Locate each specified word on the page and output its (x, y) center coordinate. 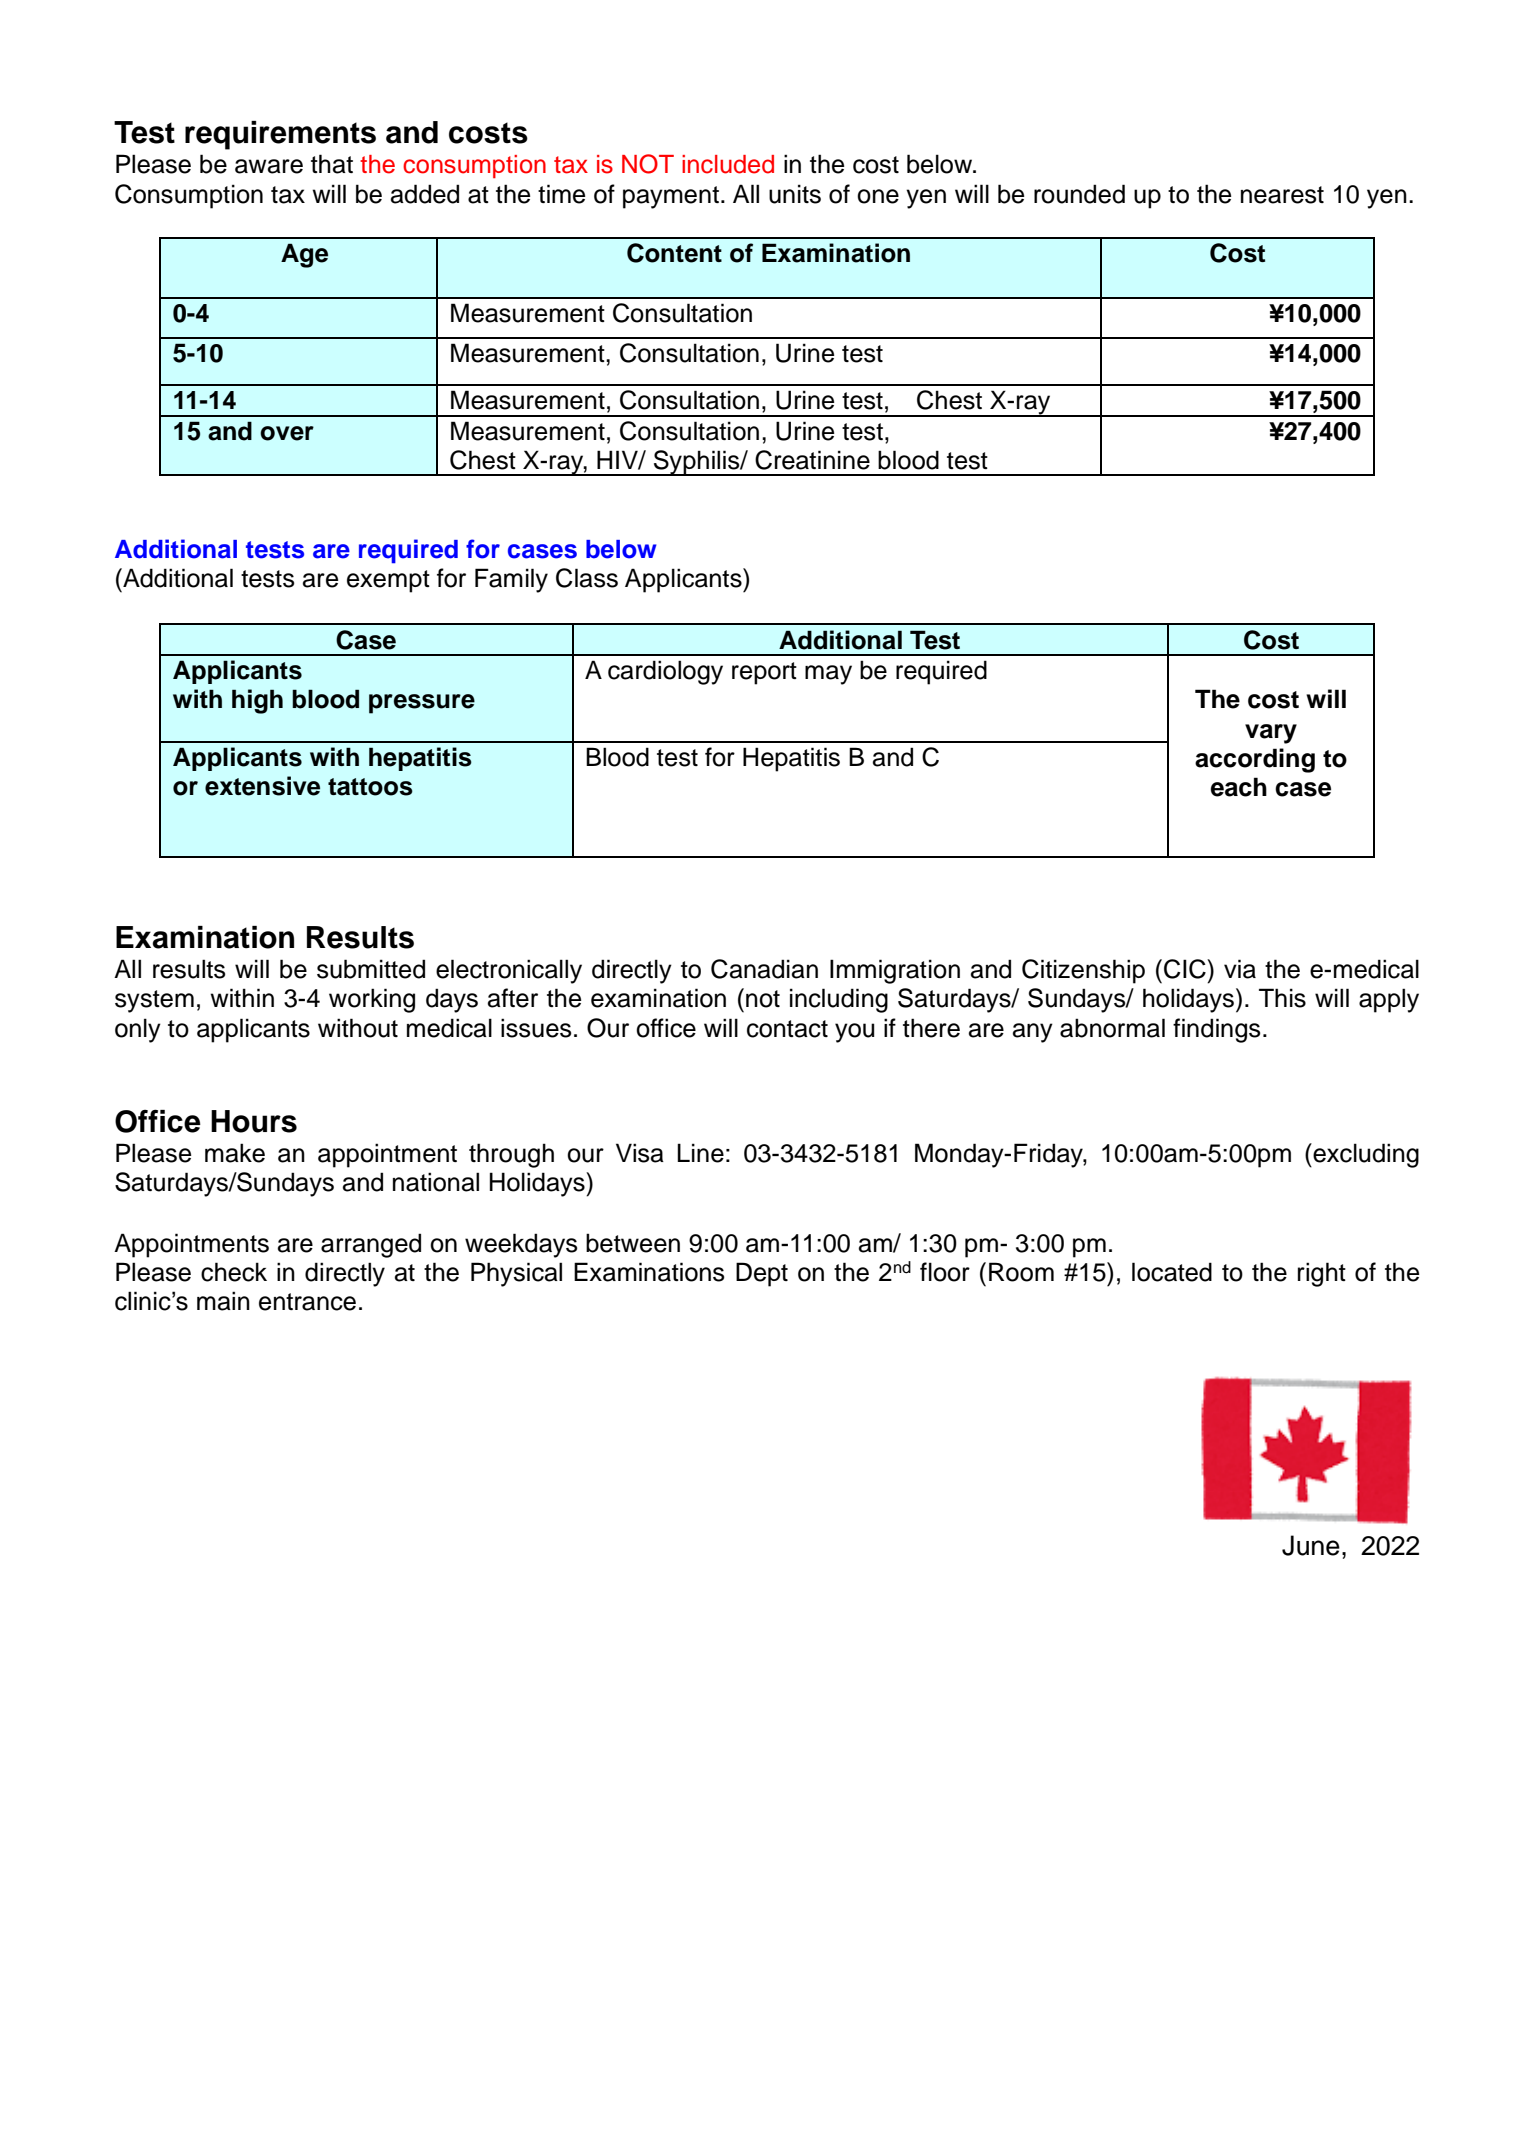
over (287, 433)
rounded (1079, 194)
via (1240, 969)
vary (1271, 734)
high (257, 701)
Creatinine (812, 460)
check (234, 1272)
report (764, 673)
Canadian (764, 969)
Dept (762, 1274)
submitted (371, 969)
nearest (1282, 195)
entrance (307, 1302)
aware (269, 166)
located (1172, 1272)
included (728, 164)
